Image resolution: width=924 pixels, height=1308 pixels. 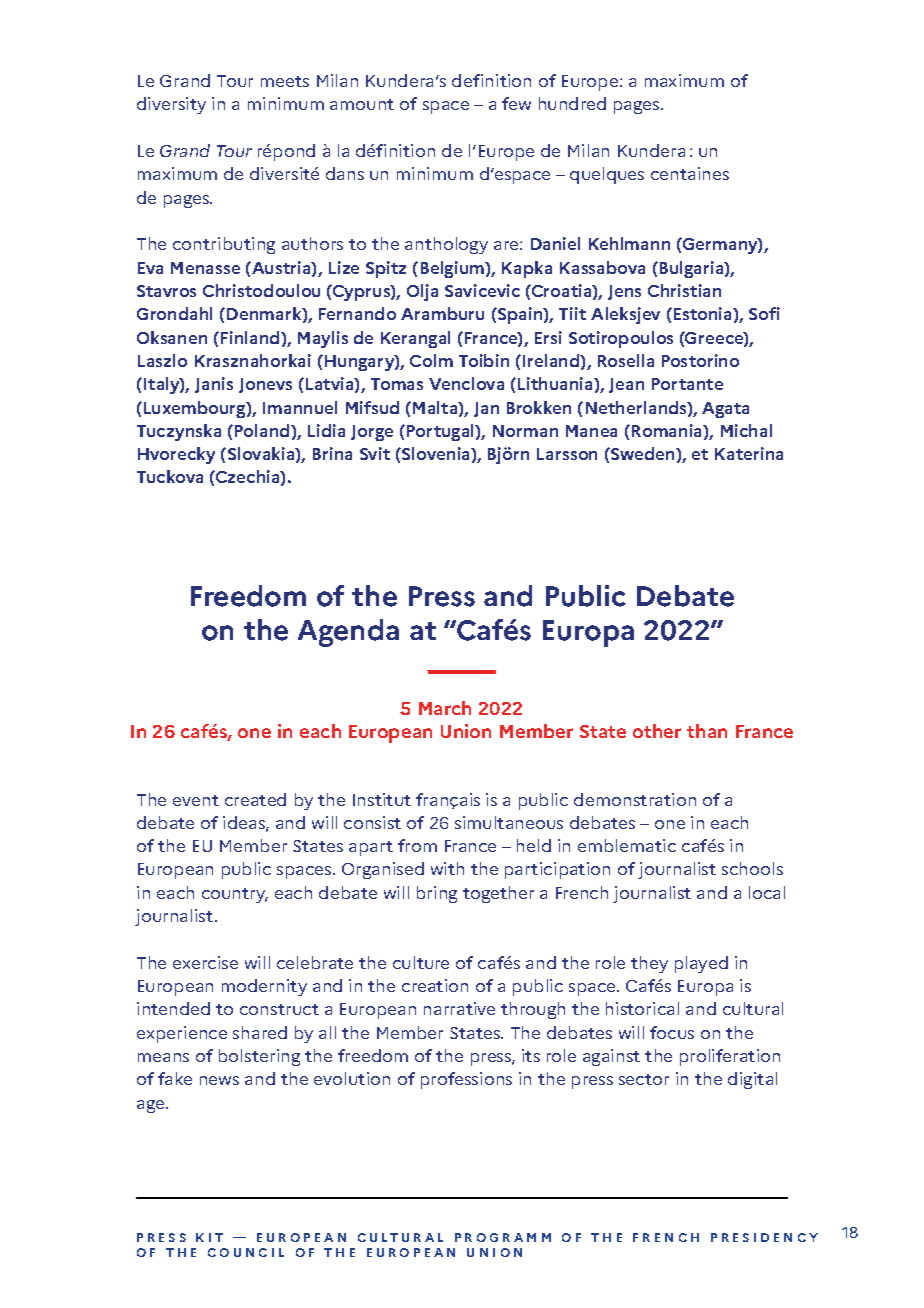 What do you see at coordinates (572, 103) in the document?
I see `hundred` at bounding box center [572, 103].
